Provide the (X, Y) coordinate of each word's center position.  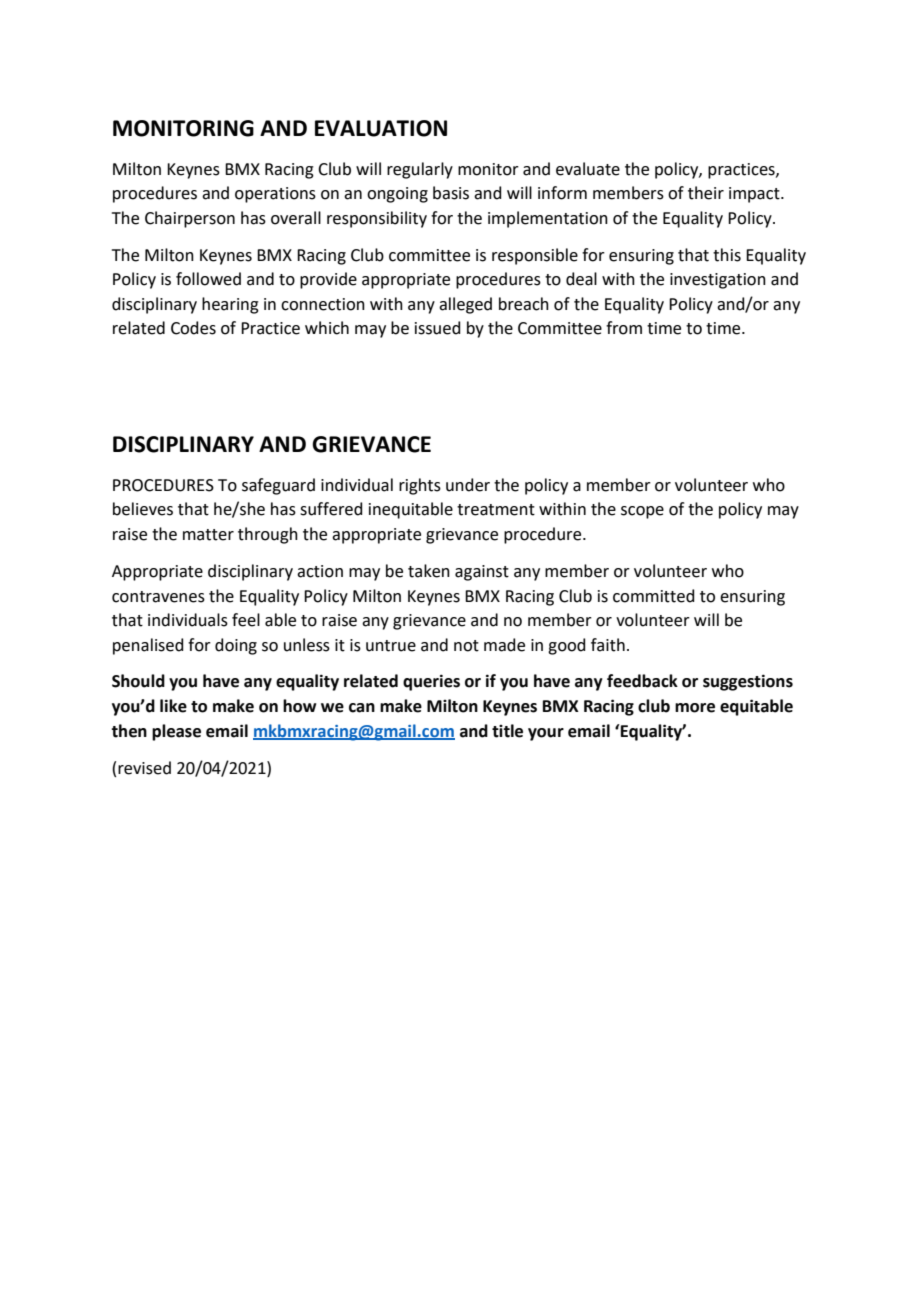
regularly (420, 170)
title (507, 731)
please (176, 732)
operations (275, 195)
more (695, 708)
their (706, 193)
